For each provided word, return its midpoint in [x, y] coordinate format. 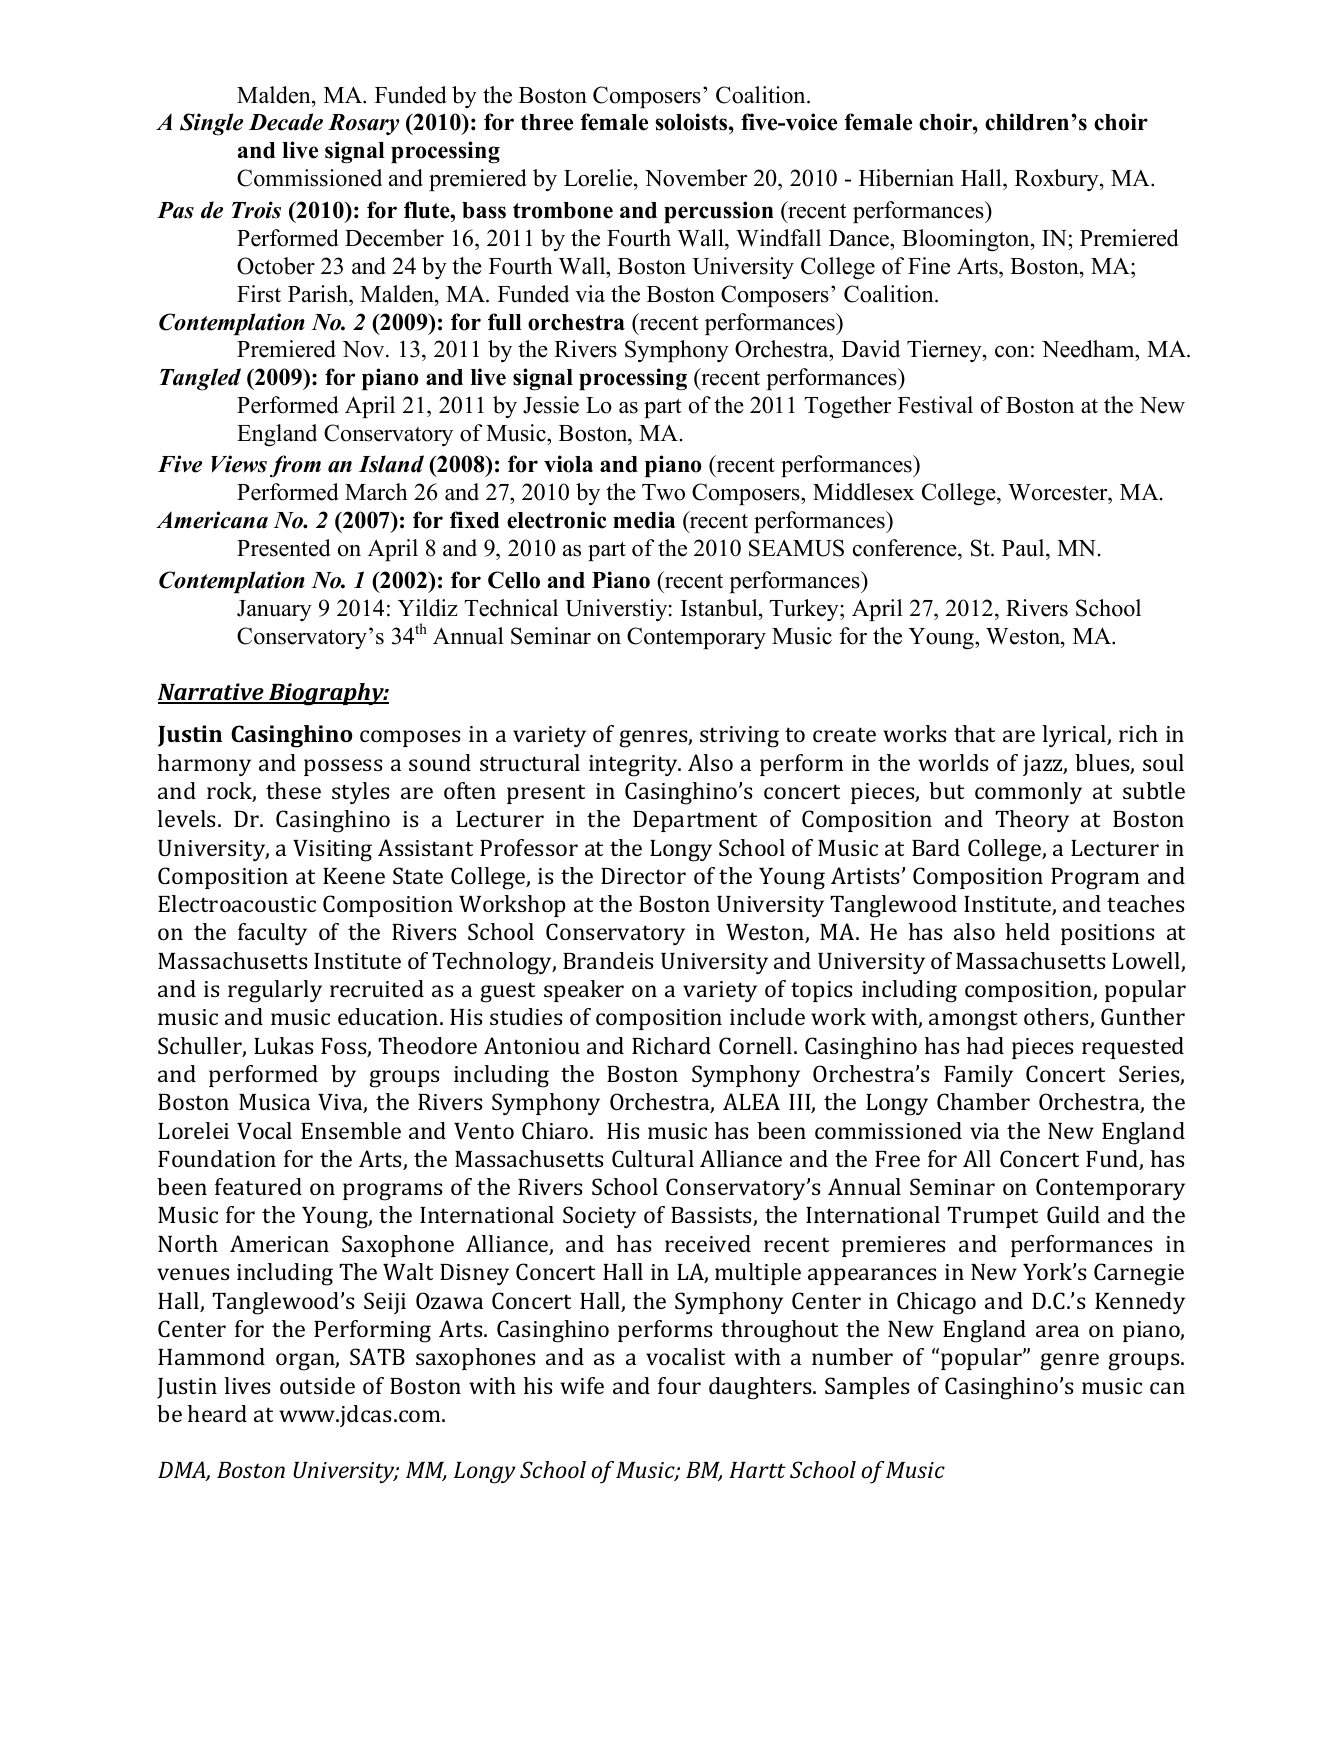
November [696, 178]
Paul [1024, 549]
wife [582, 1385]
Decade [286, 122]
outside [317, 1385]
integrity [634, 766]
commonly [1028, 793]
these [293, 790]
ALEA [751, 1101]
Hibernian [906, 178]
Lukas [283, 1045]
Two [663, 492]
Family [978, 1076]
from [295, 466]
